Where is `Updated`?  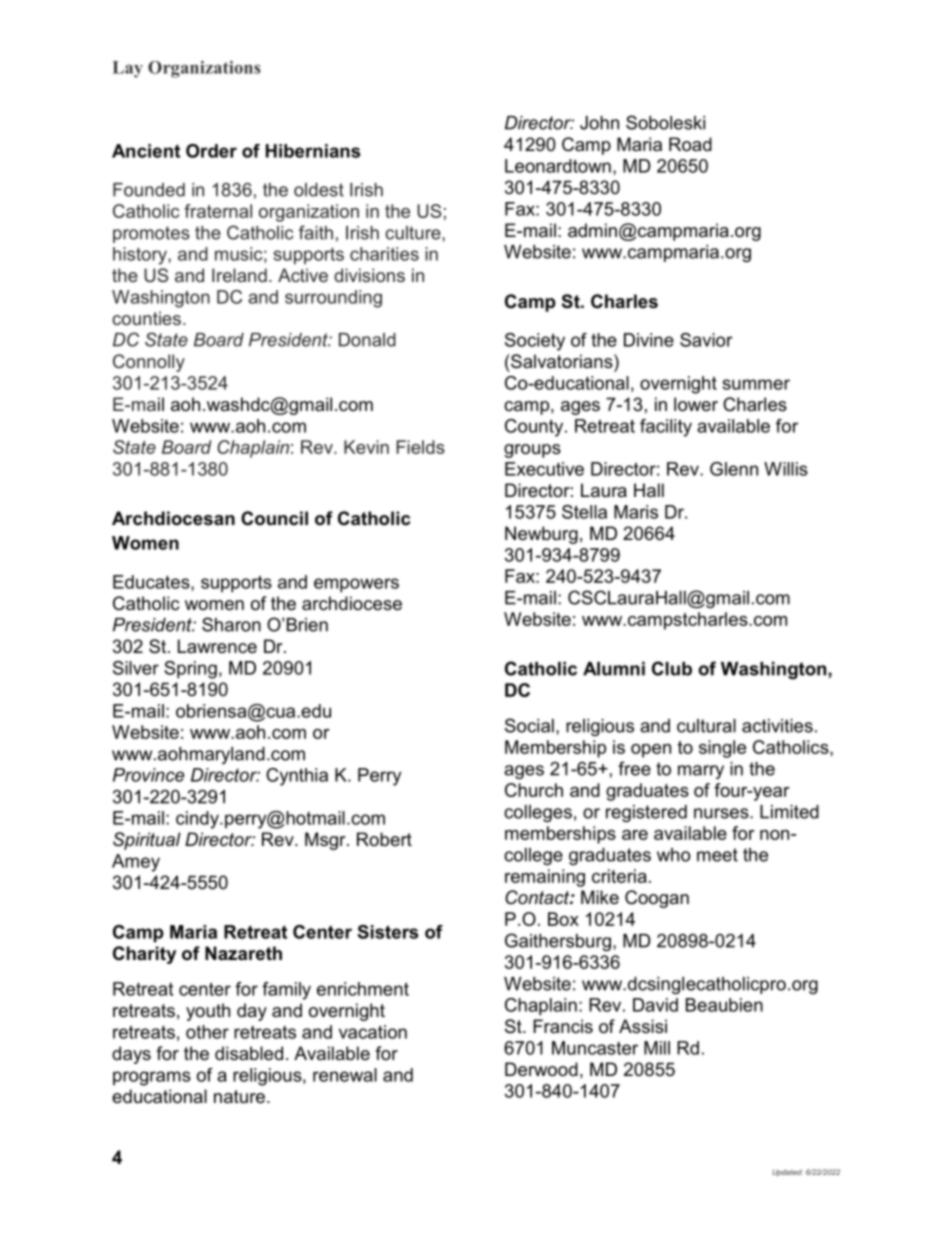 Updated is located at coordinates (787, 1173).
